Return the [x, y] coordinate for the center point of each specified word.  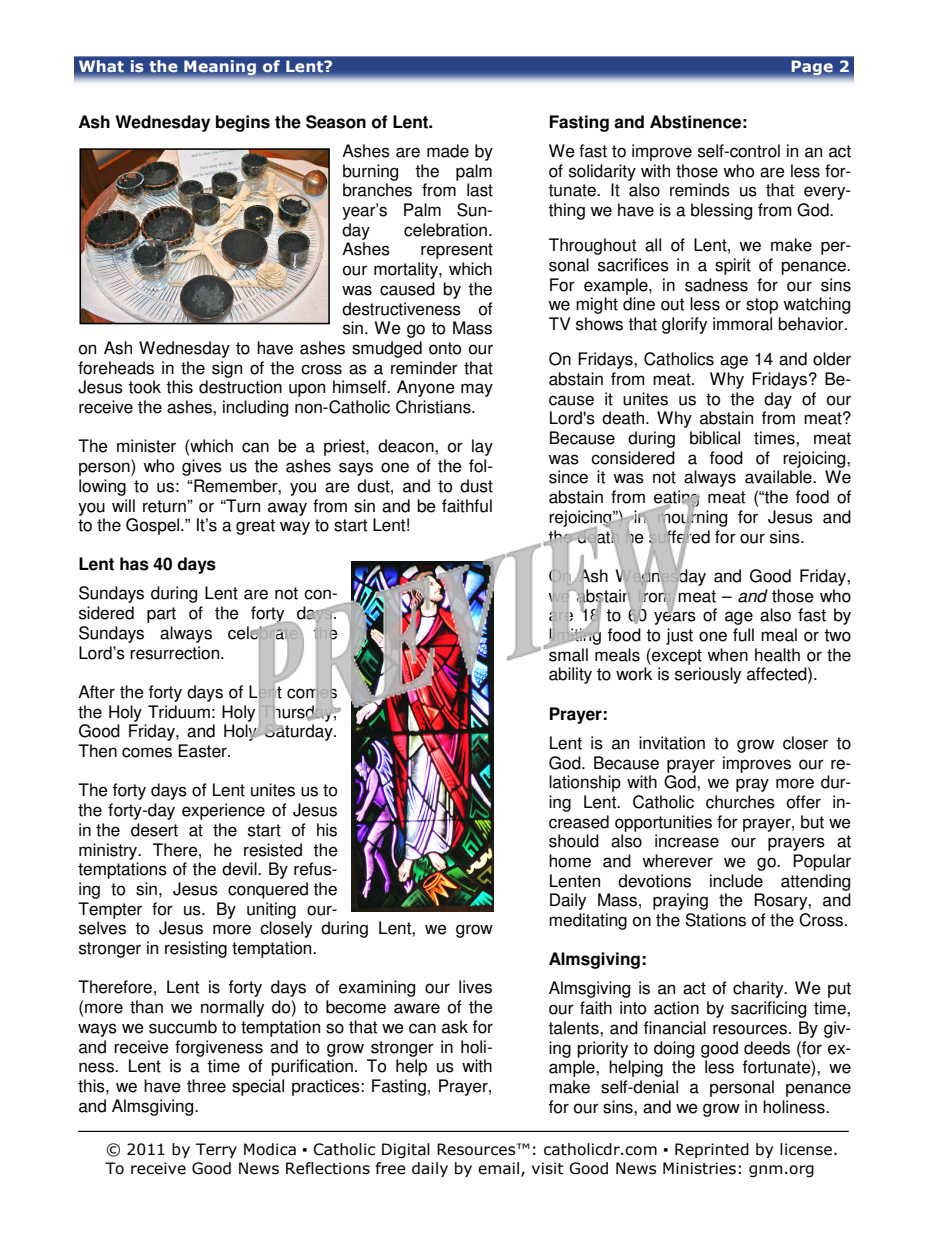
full [743, 635]
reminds [700, 190]
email [498, 1168]
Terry [216, 1150]
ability [570, 675]
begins [243, 123]
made [448, 151]
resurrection [176, 653]
